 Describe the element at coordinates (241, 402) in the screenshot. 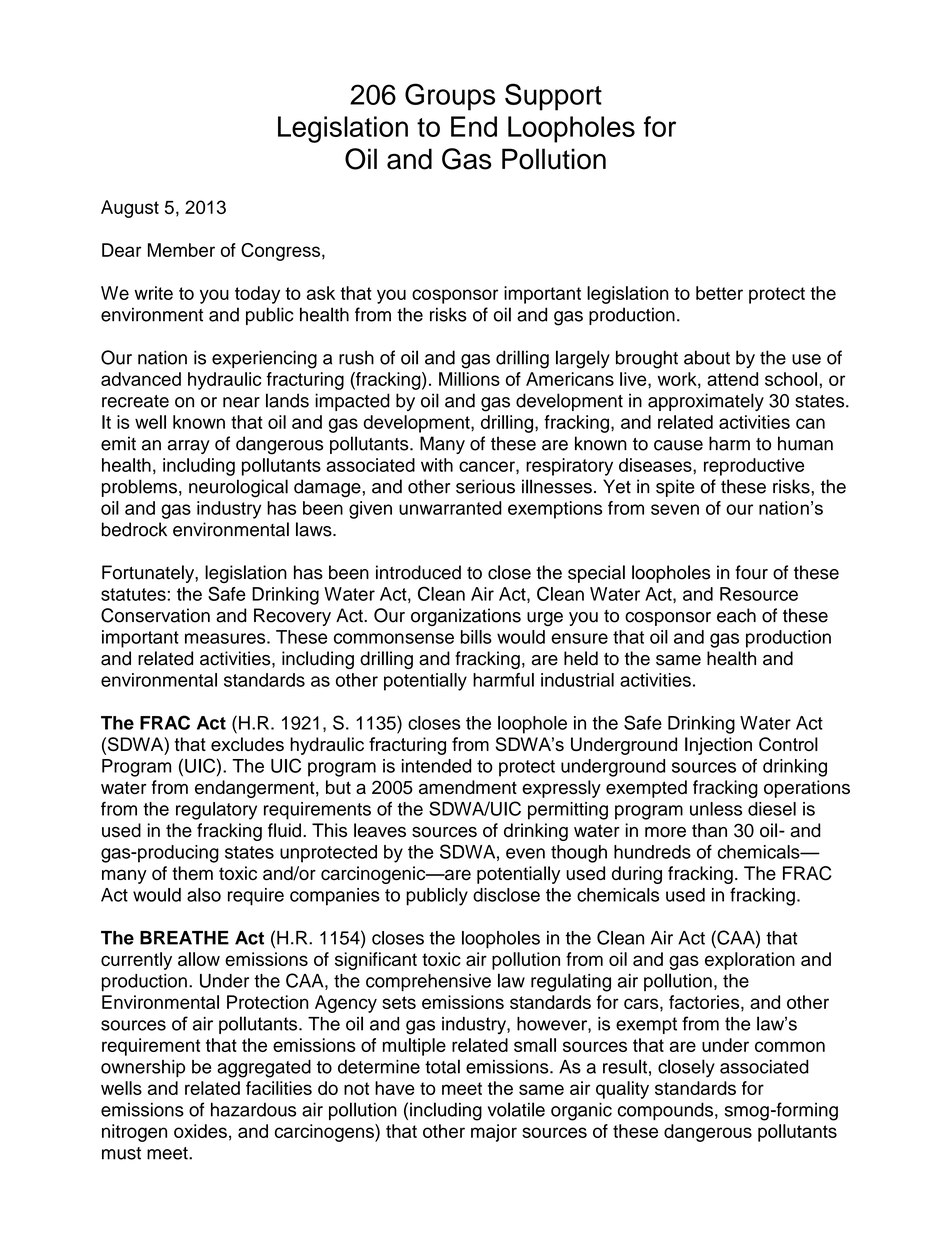

I see `near` at that location.
